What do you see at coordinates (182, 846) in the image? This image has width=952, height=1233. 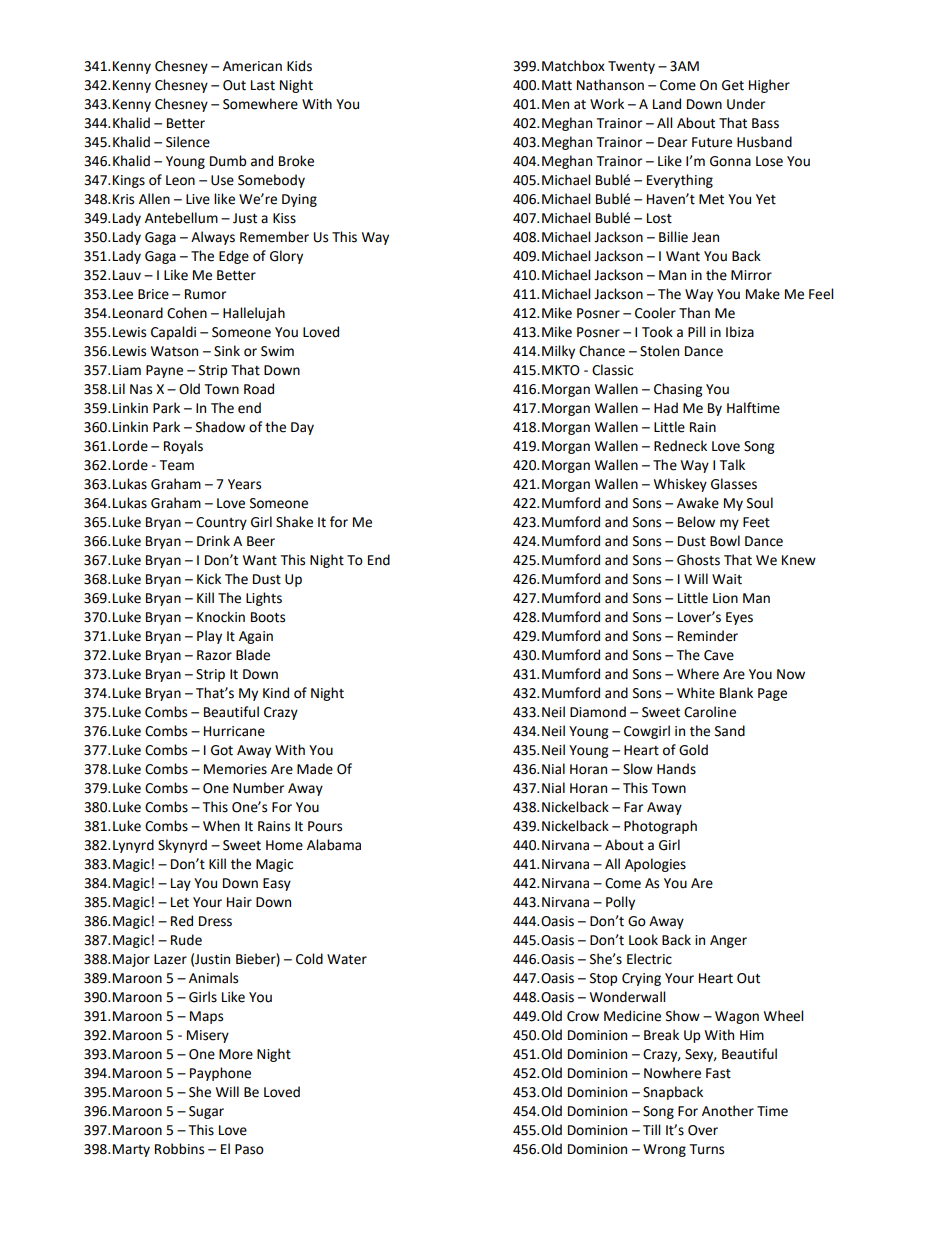 I see `Skynyrd` at bounding box center [182, 846].
